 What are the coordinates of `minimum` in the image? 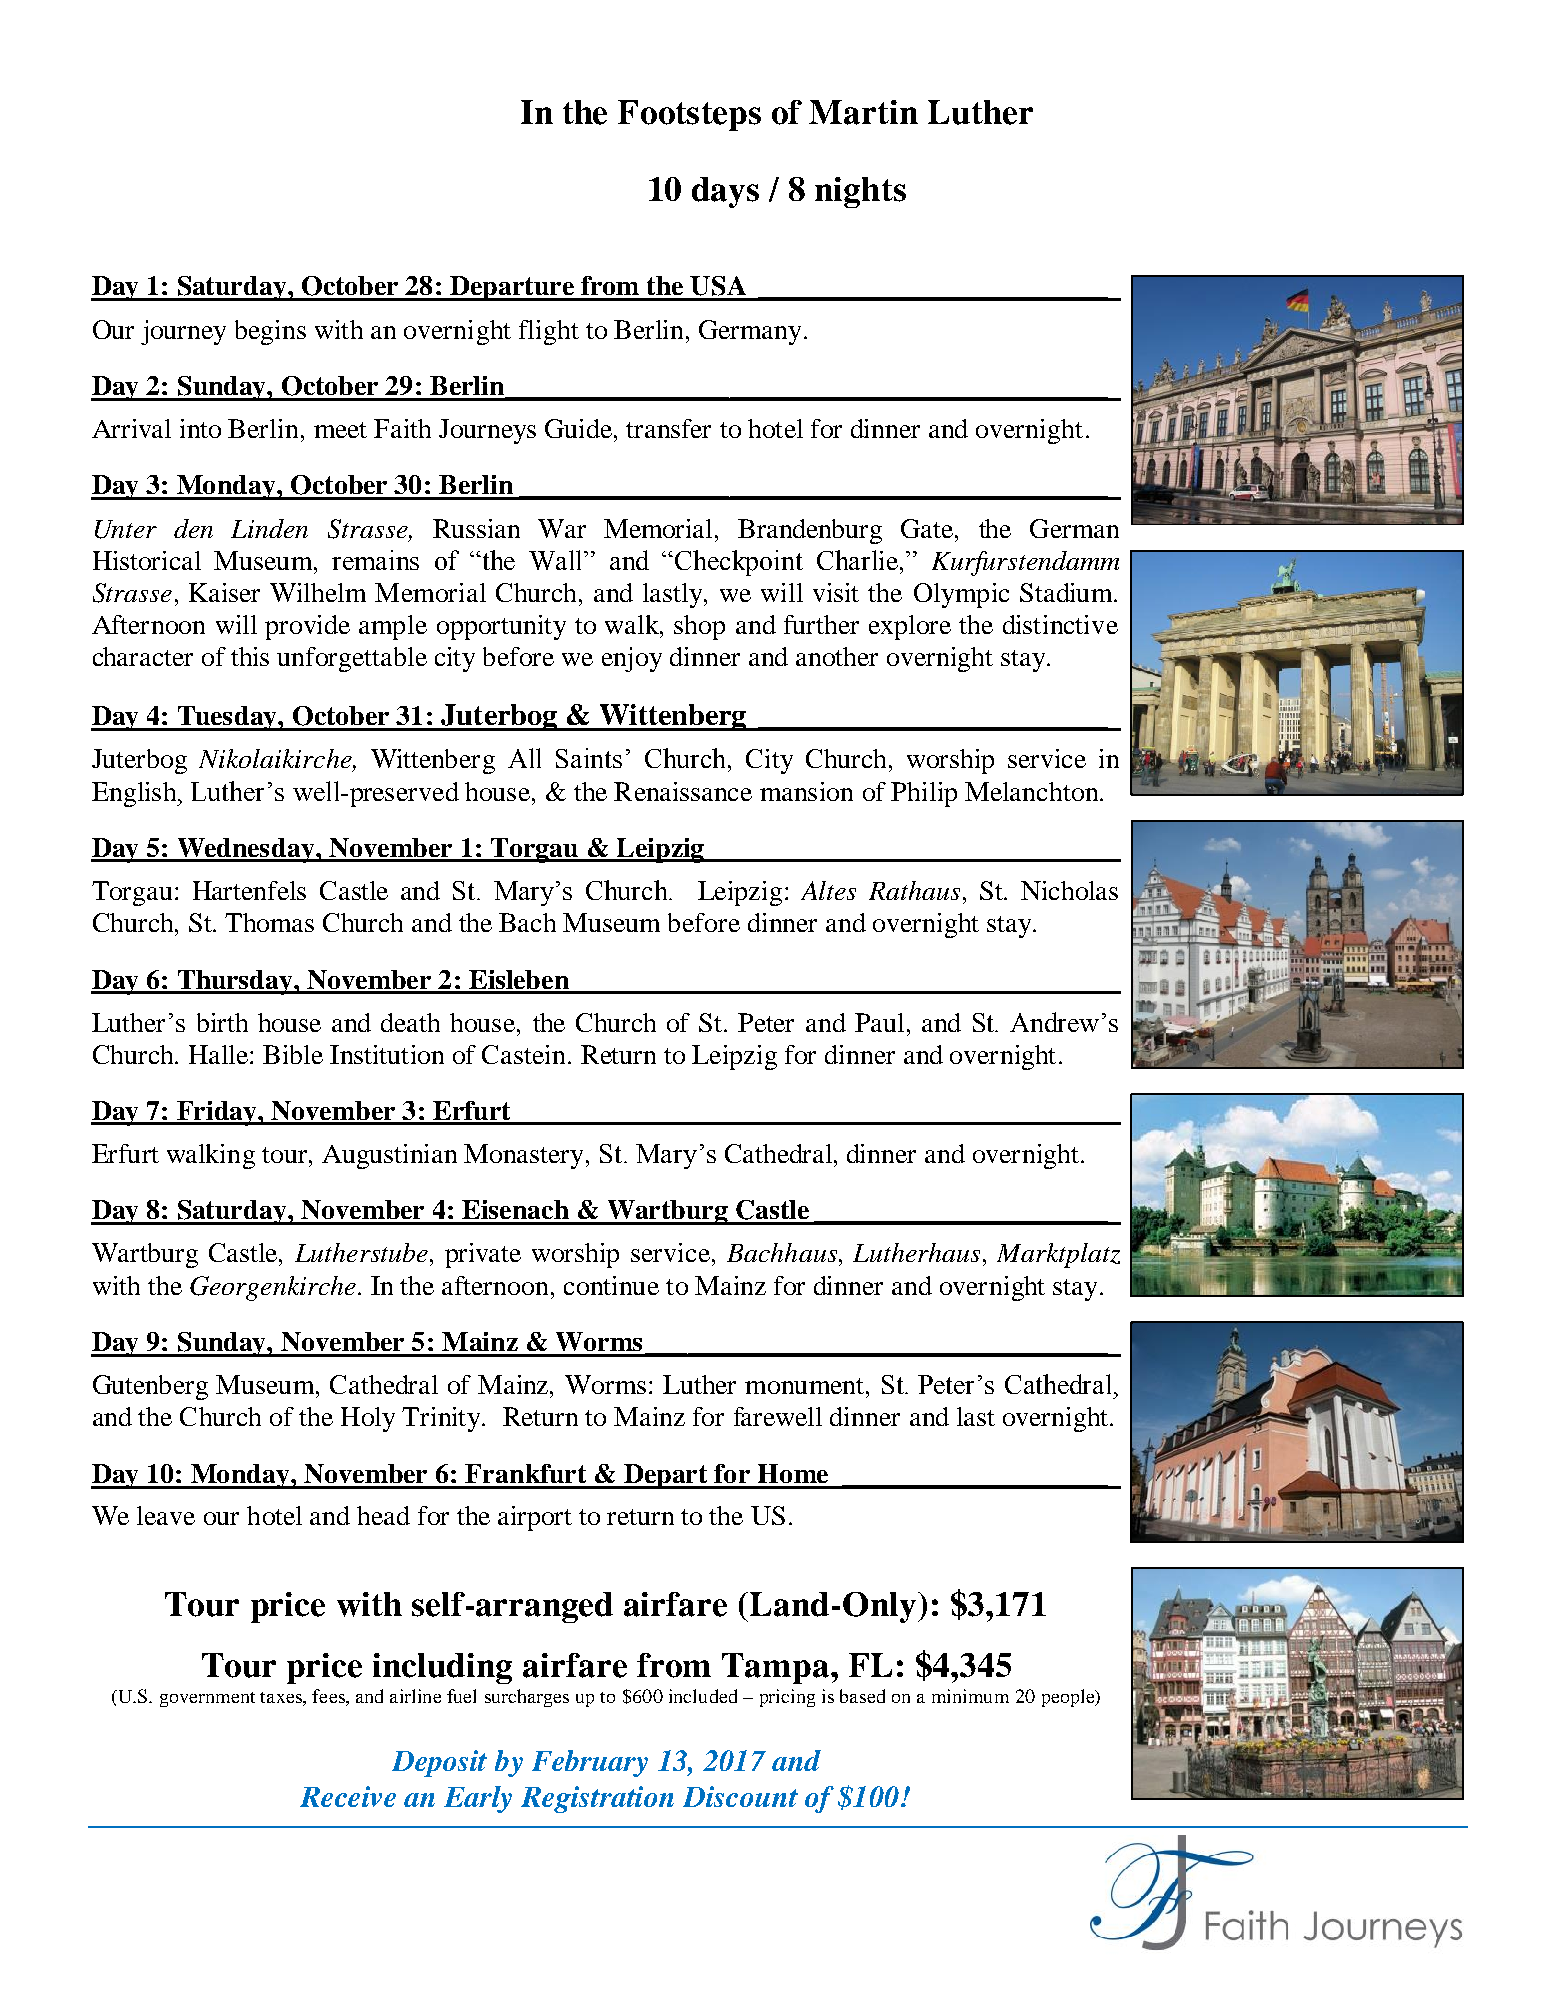 It's located at (970, 1696).
